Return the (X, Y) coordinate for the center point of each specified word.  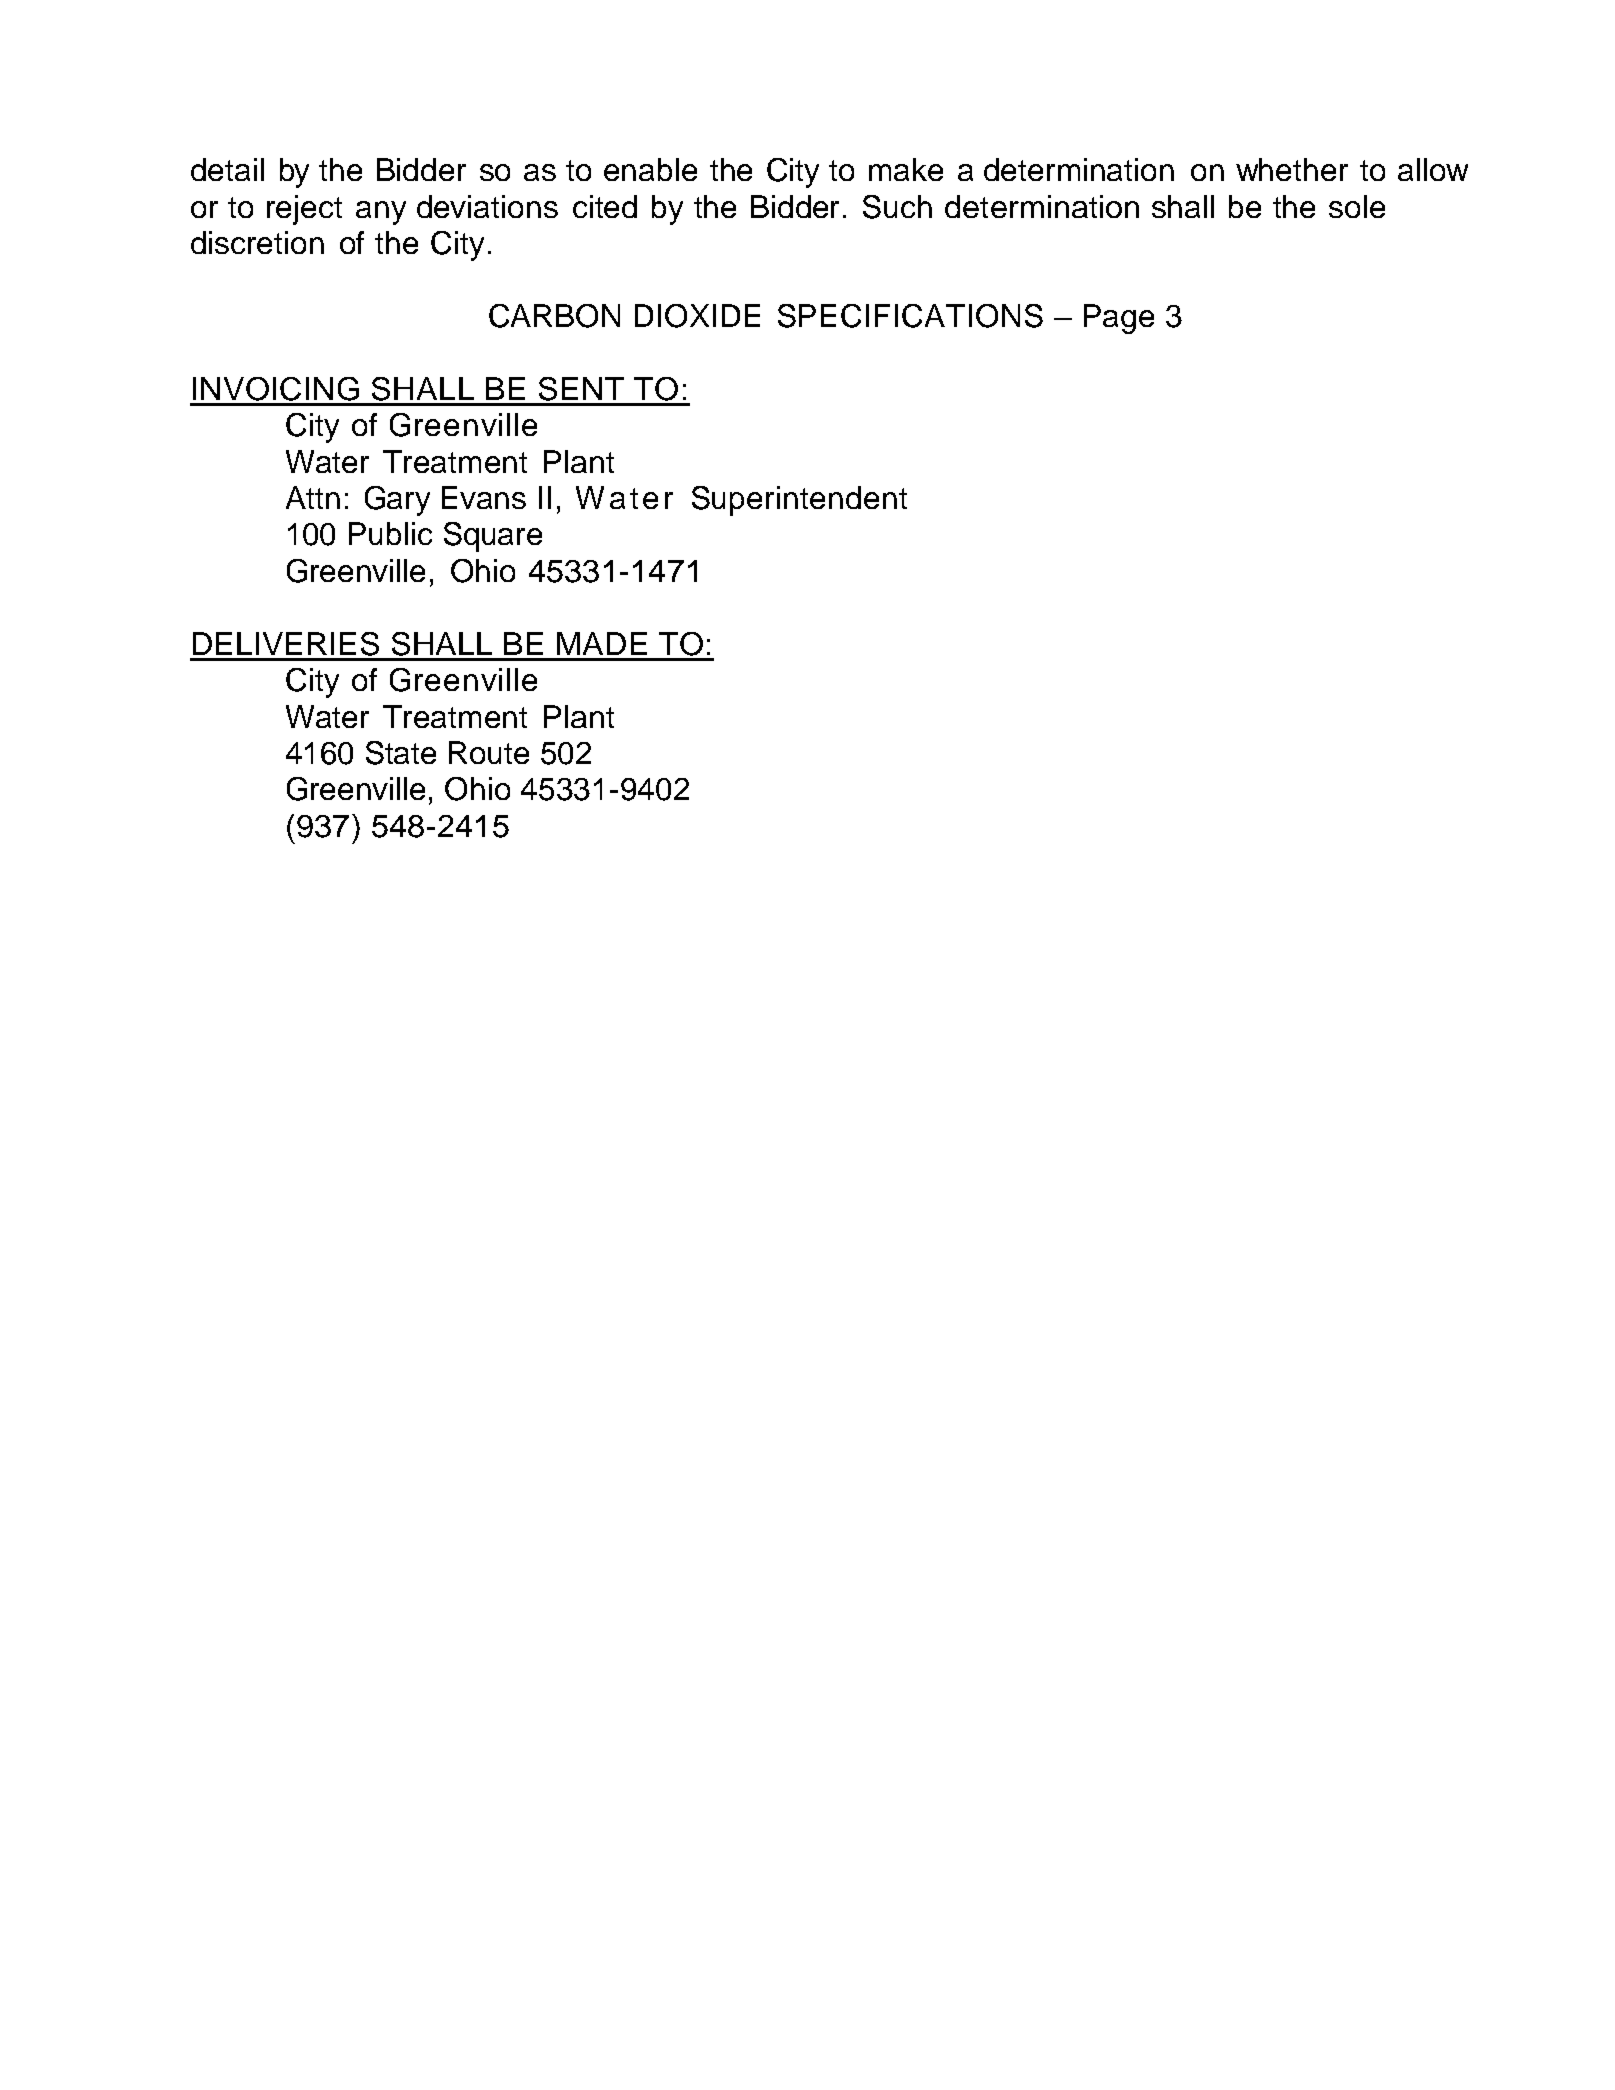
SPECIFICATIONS (910, 316)
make (906, 169)
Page (1119, 319)
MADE (602, 643)
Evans (484, 497)
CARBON (554, 316)
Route (489, 752)
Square (493, 537)
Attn (313, 497)
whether (1292, 169)
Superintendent (799, 501)
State (401, 753)
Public (390, 533)
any (381, 213)
